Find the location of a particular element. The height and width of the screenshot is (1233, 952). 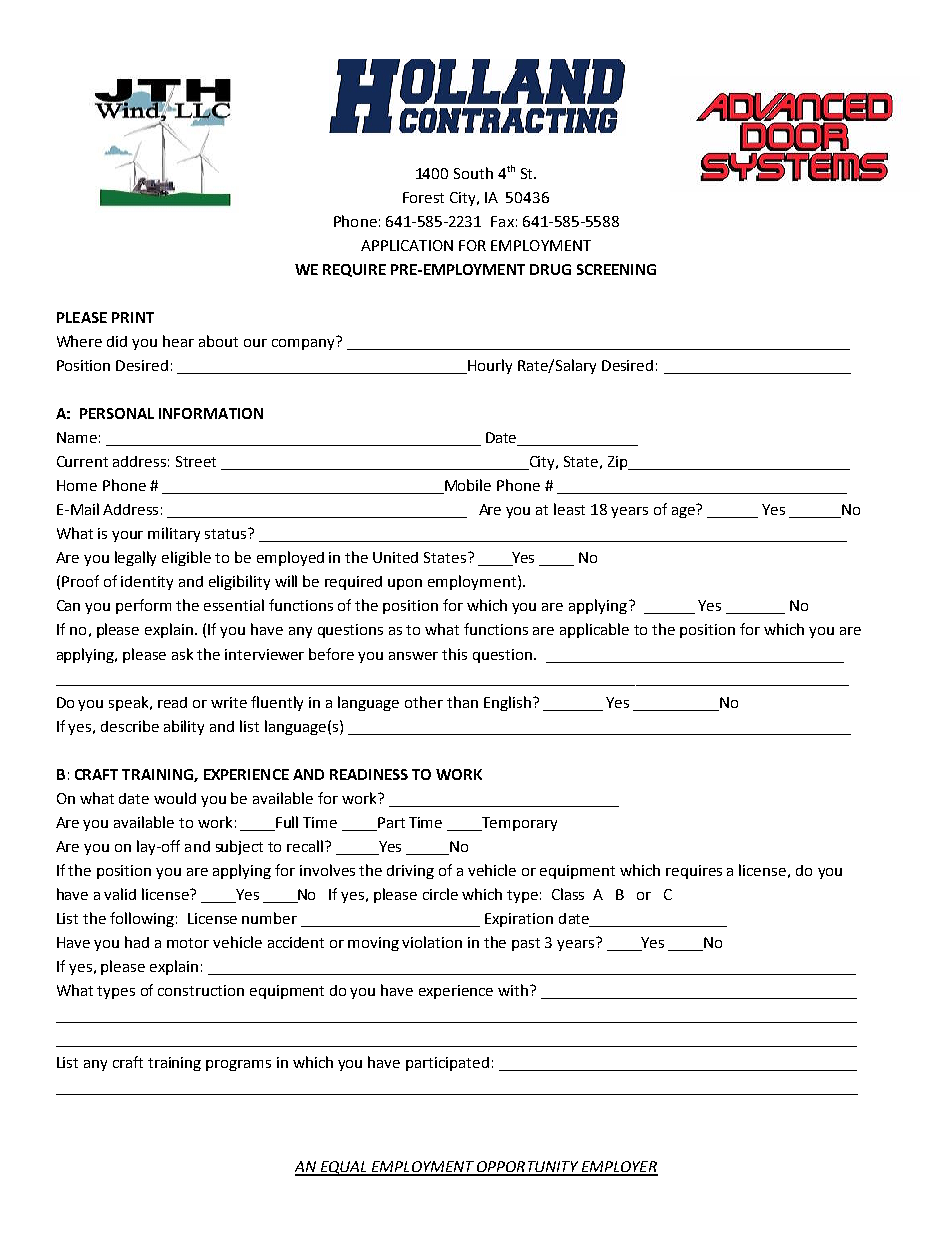

OPPORTUNITY is located at coordinates (527, 1168).
